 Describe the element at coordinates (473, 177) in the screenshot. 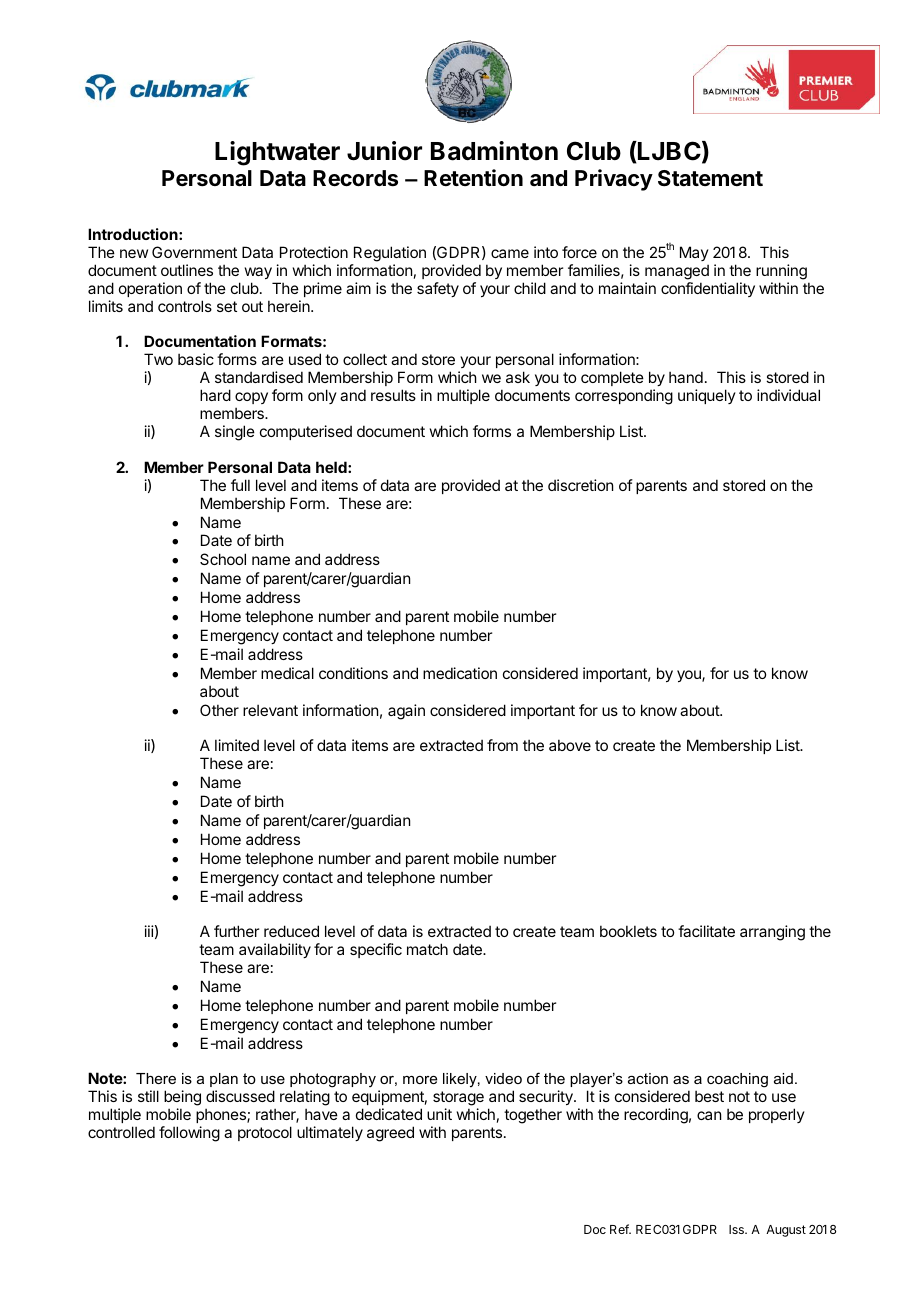

I see `Retention` at that location.
